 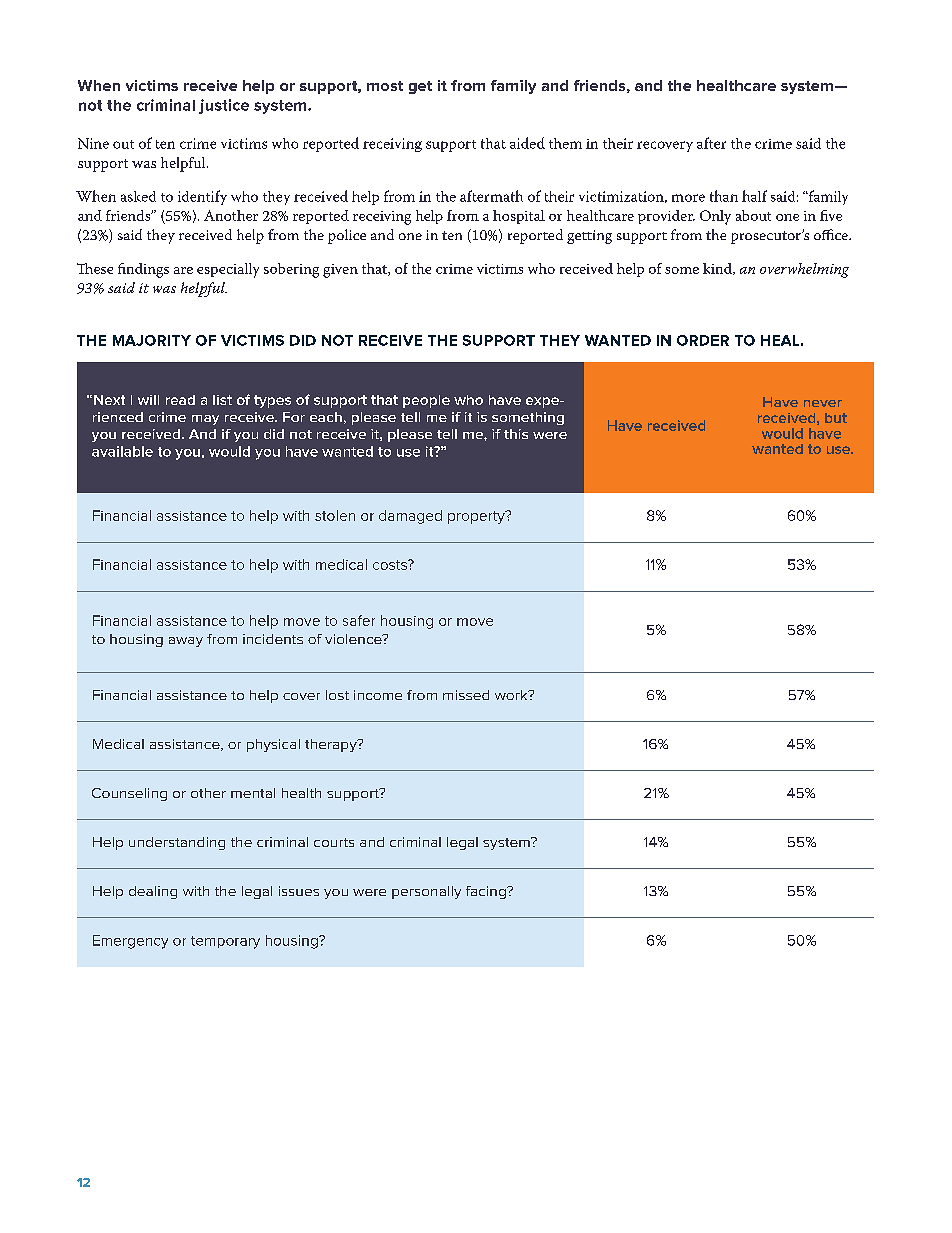 What do you see at coordinates (512, 695) in the page?
I see `work` at bounding box center [512, 695].
